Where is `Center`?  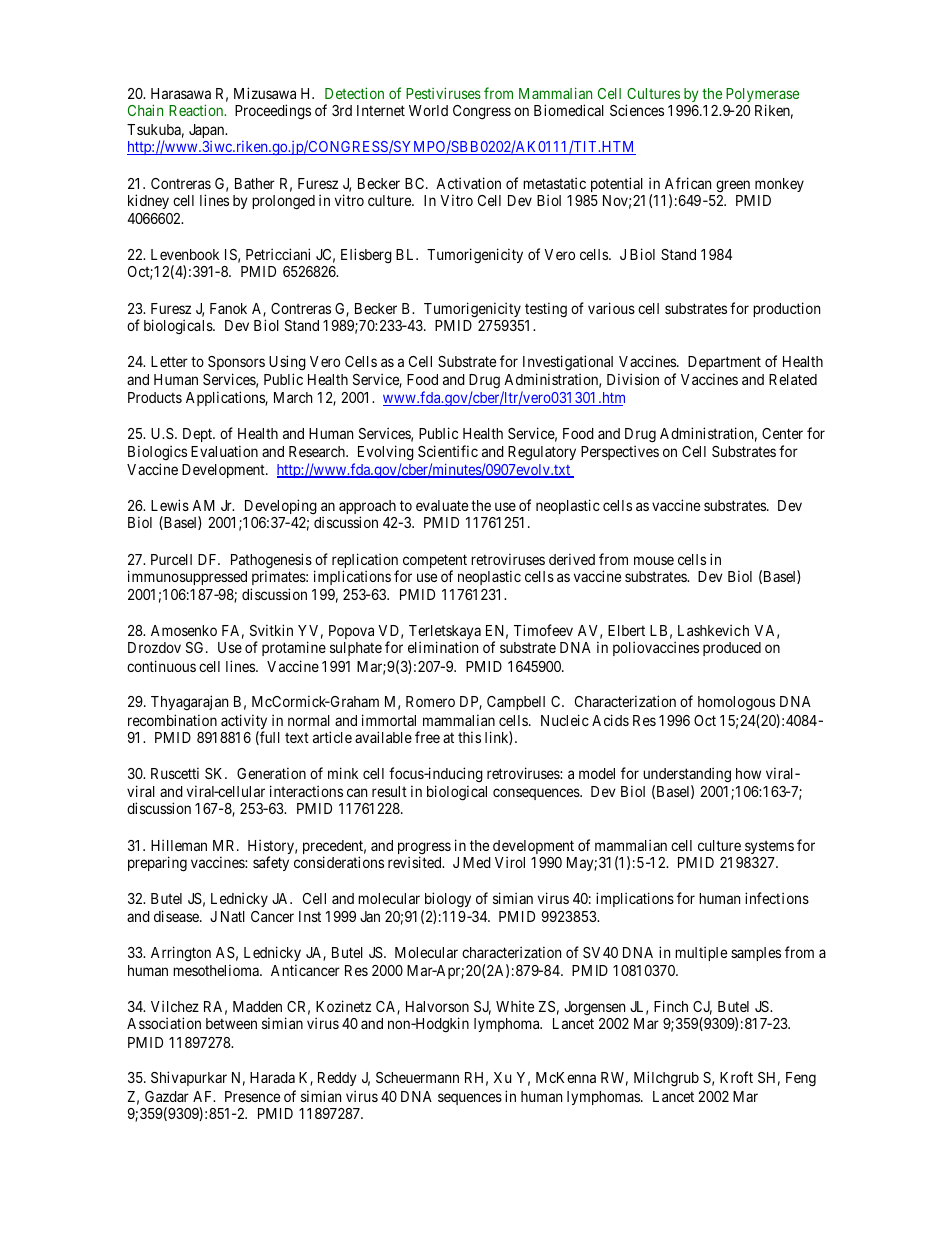 Center is located at coordinates (782, 433).
